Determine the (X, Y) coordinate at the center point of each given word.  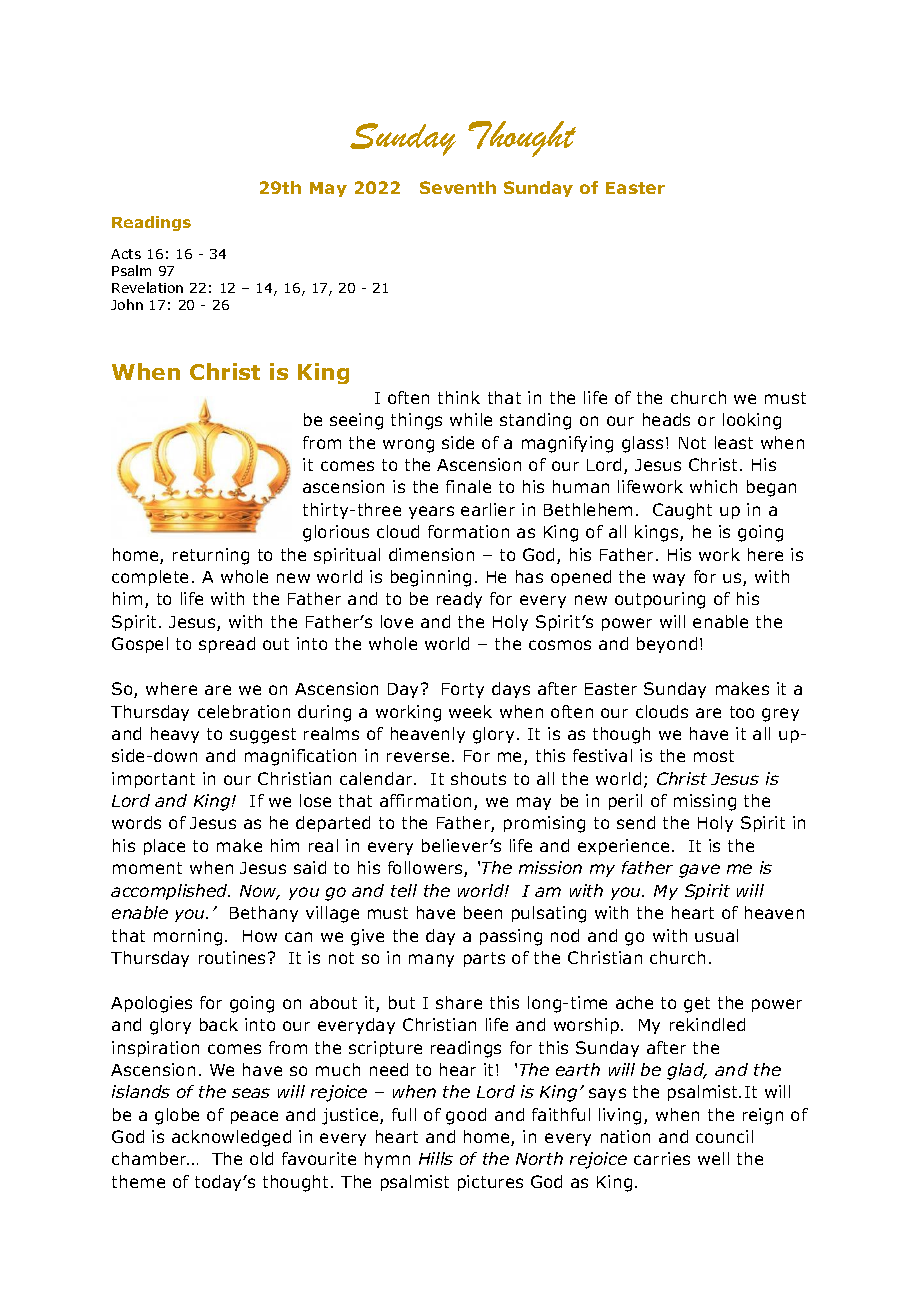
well (713, 1158)
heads (666, 419)
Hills (436, 1158)
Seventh (458, 187)
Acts (126, 254)
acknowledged (231, 1138)
